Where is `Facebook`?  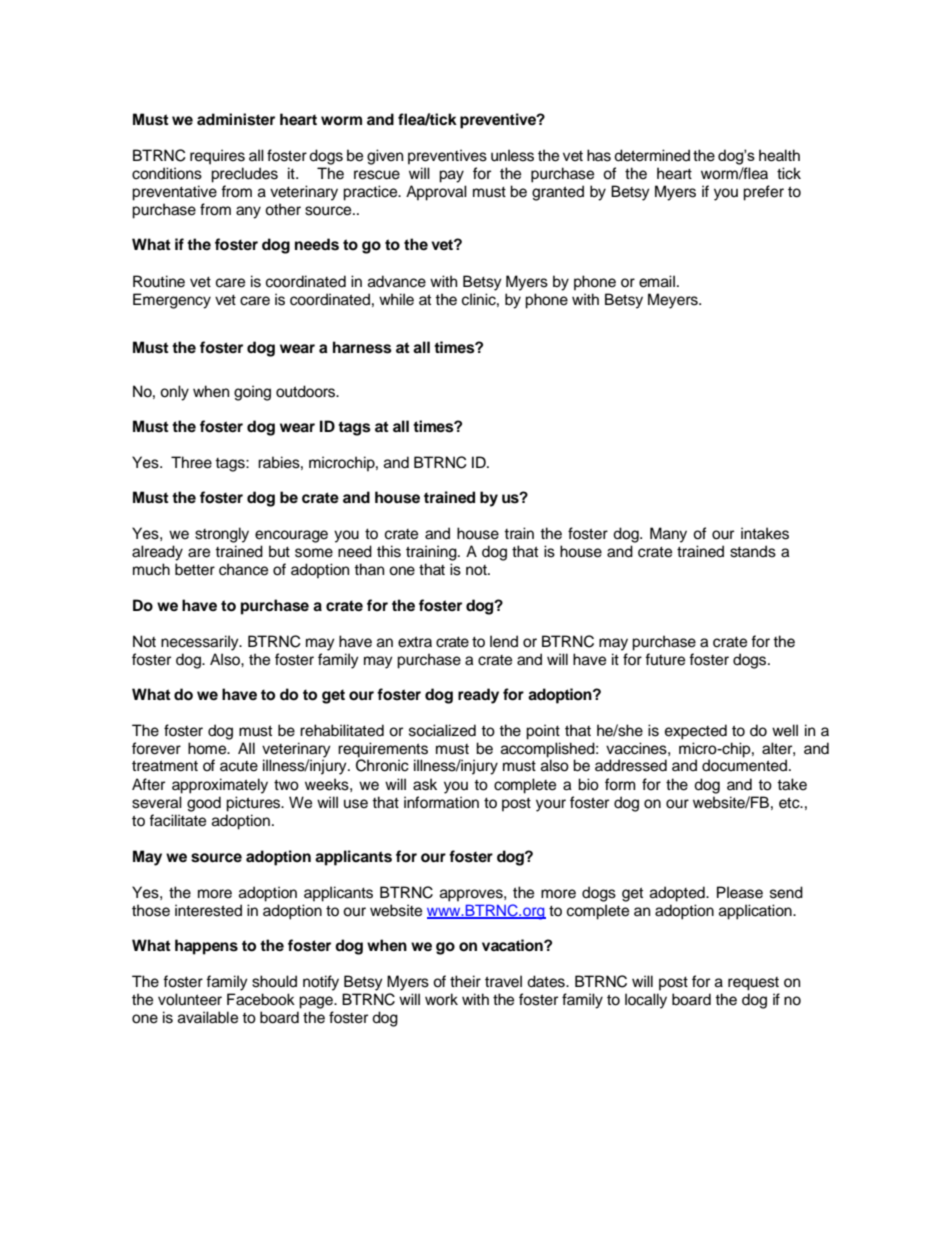
Facebook is located at coordinates (261, 999).
